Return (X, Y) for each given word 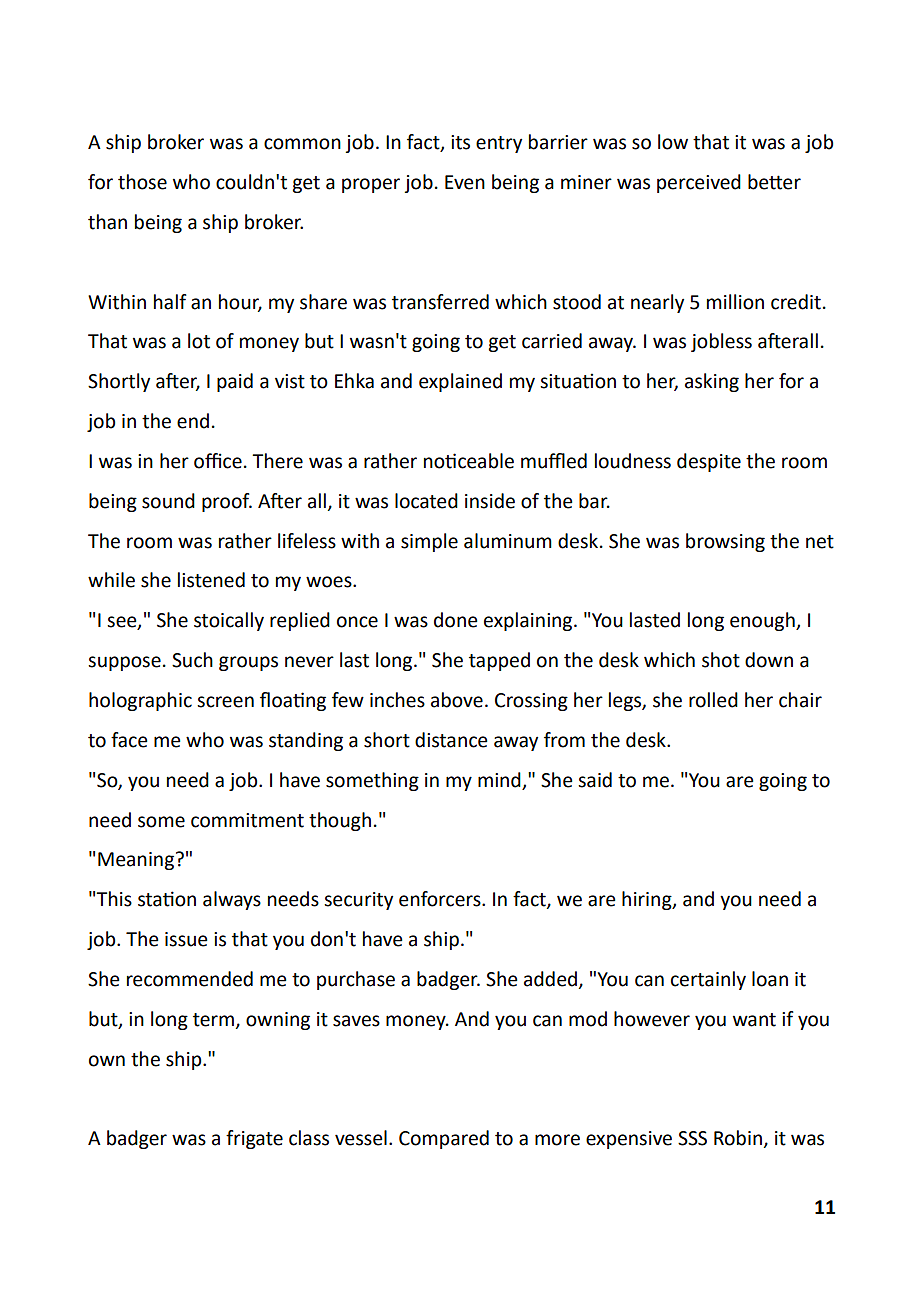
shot (721, 660)
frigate (254, 1139)
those (142, 182)
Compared (444, 1139)
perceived (699, 183)
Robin (738, 1138)
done (455, 620)
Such (192, 660)
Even (465, 182)
